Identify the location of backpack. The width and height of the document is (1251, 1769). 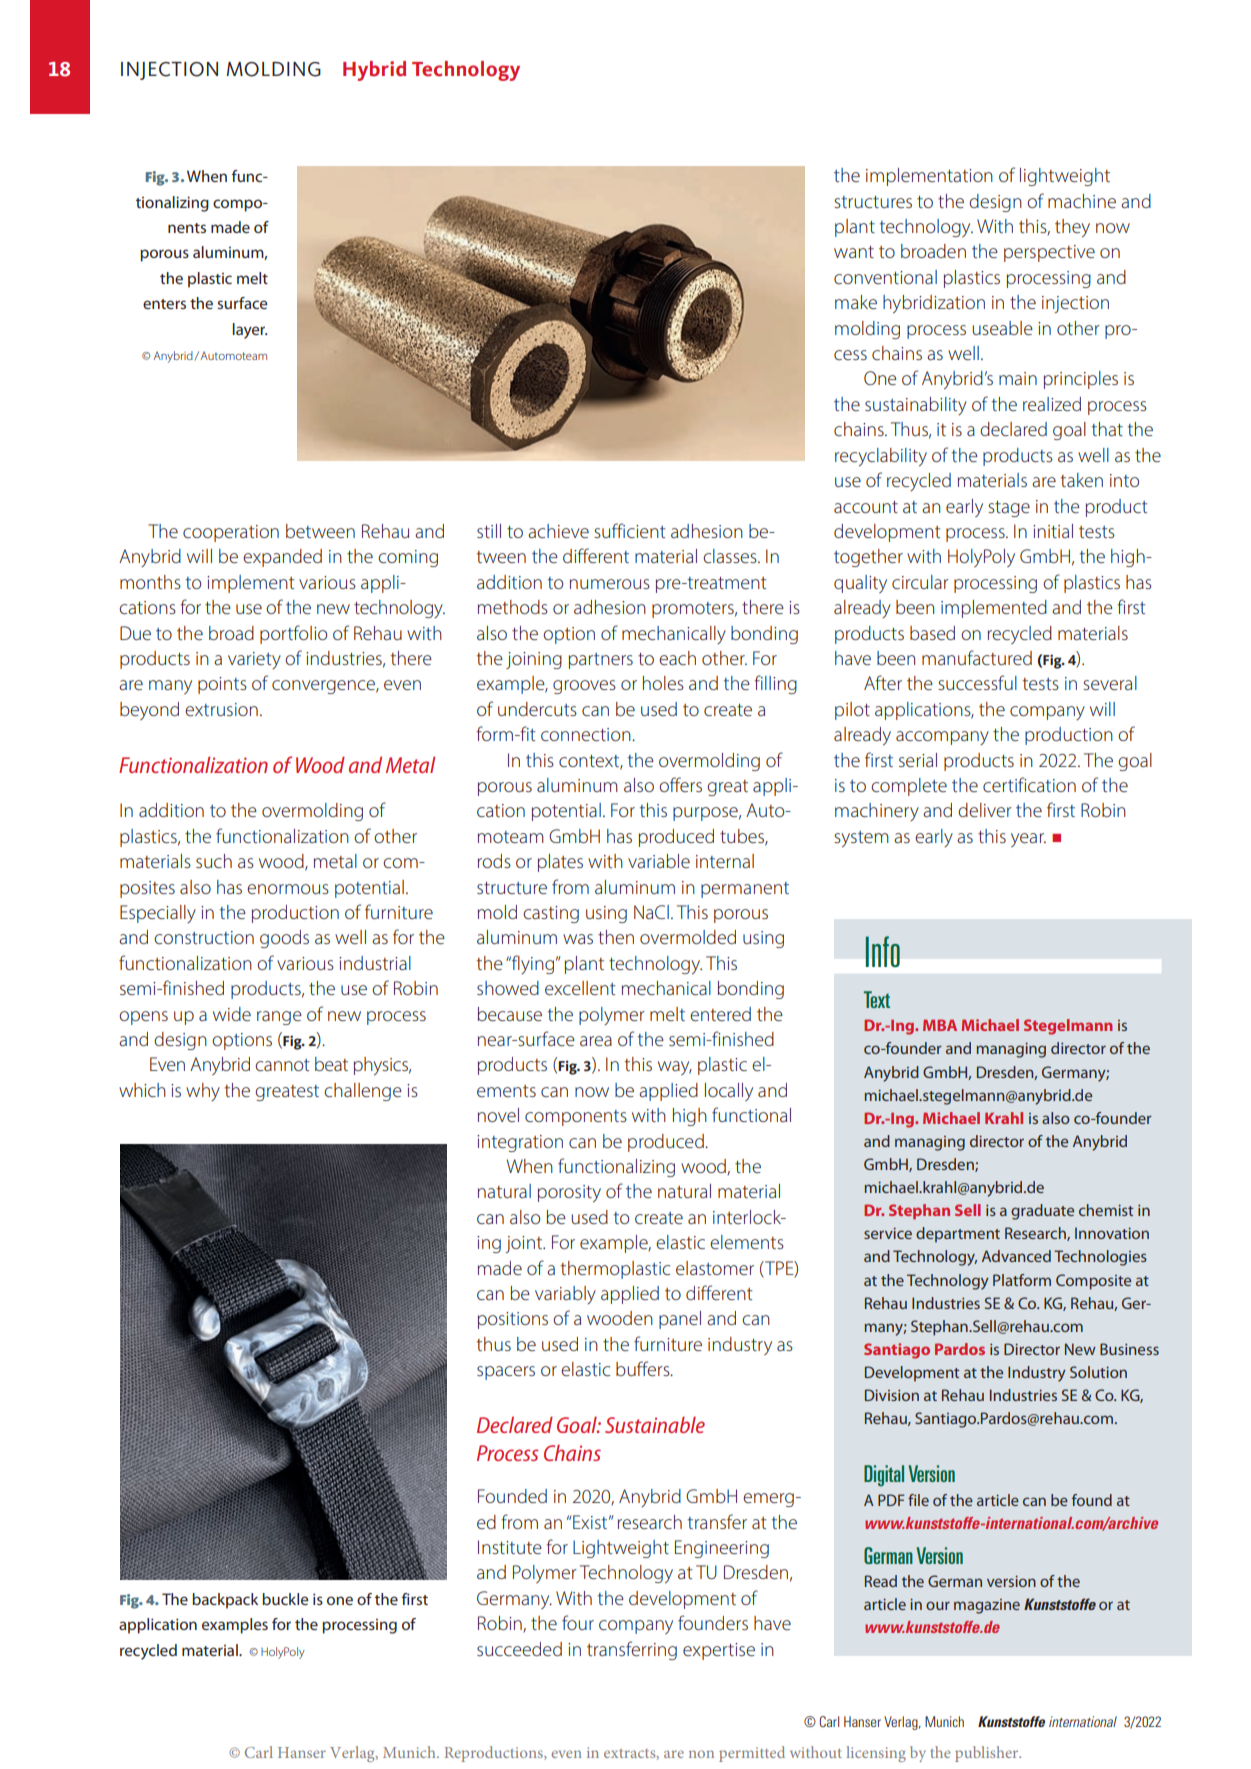
(225, 1601).
